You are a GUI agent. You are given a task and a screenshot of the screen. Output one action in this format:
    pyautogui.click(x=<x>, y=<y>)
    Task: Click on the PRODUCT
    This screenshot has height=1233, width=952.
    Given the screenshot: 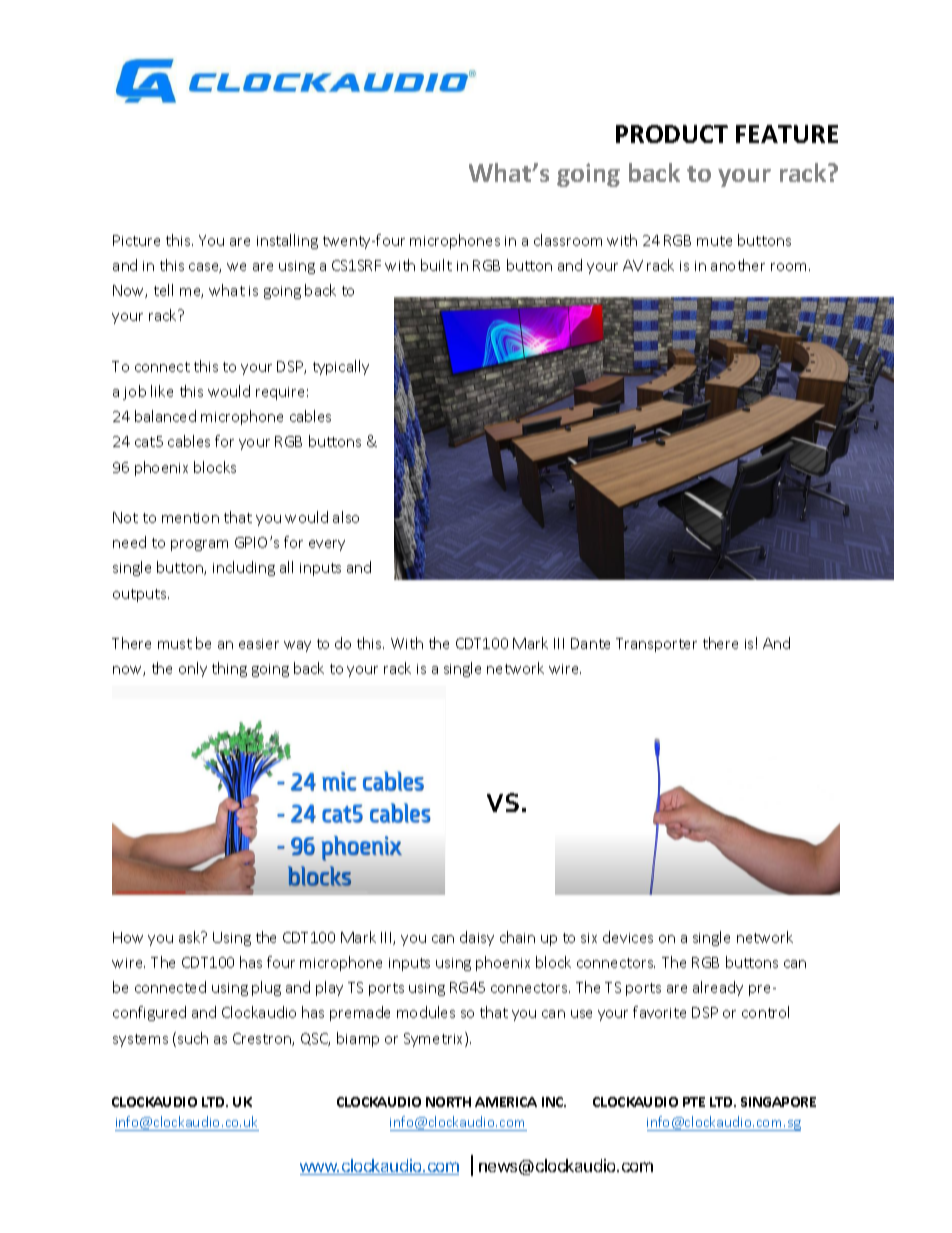 What is the action you would take?
    pyautogui.click(x=672, y=134)
